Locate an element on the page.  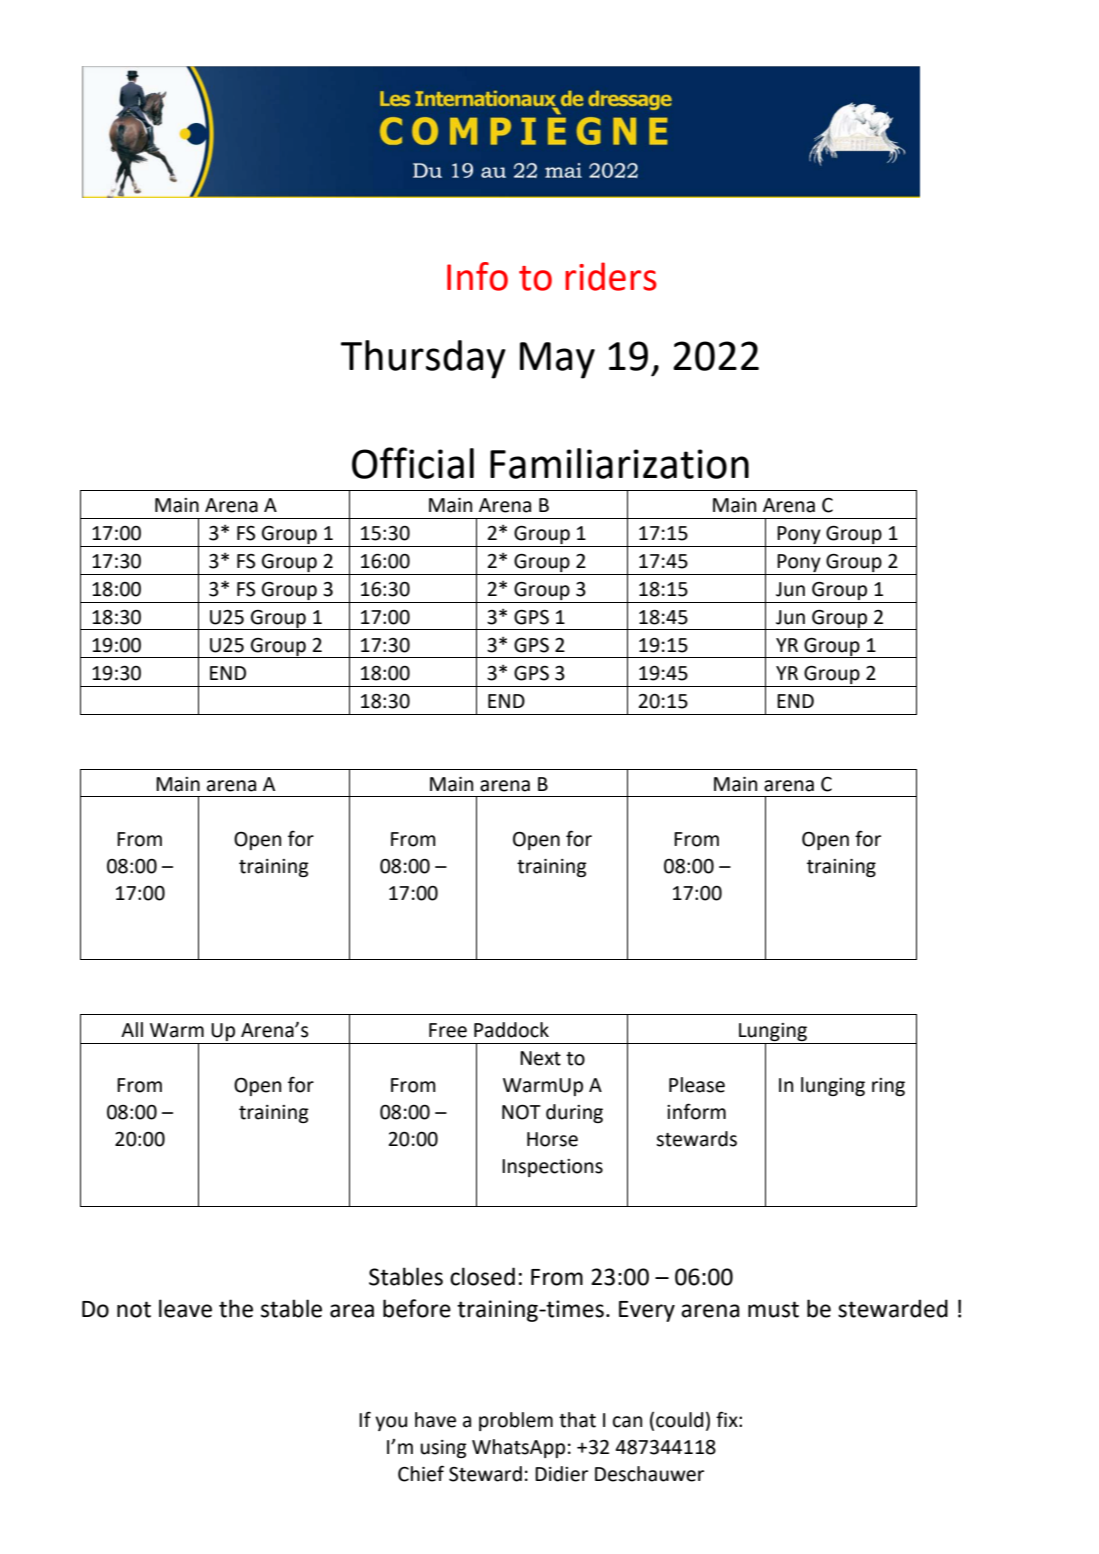
Please is located at coordinates (697, 1085).
